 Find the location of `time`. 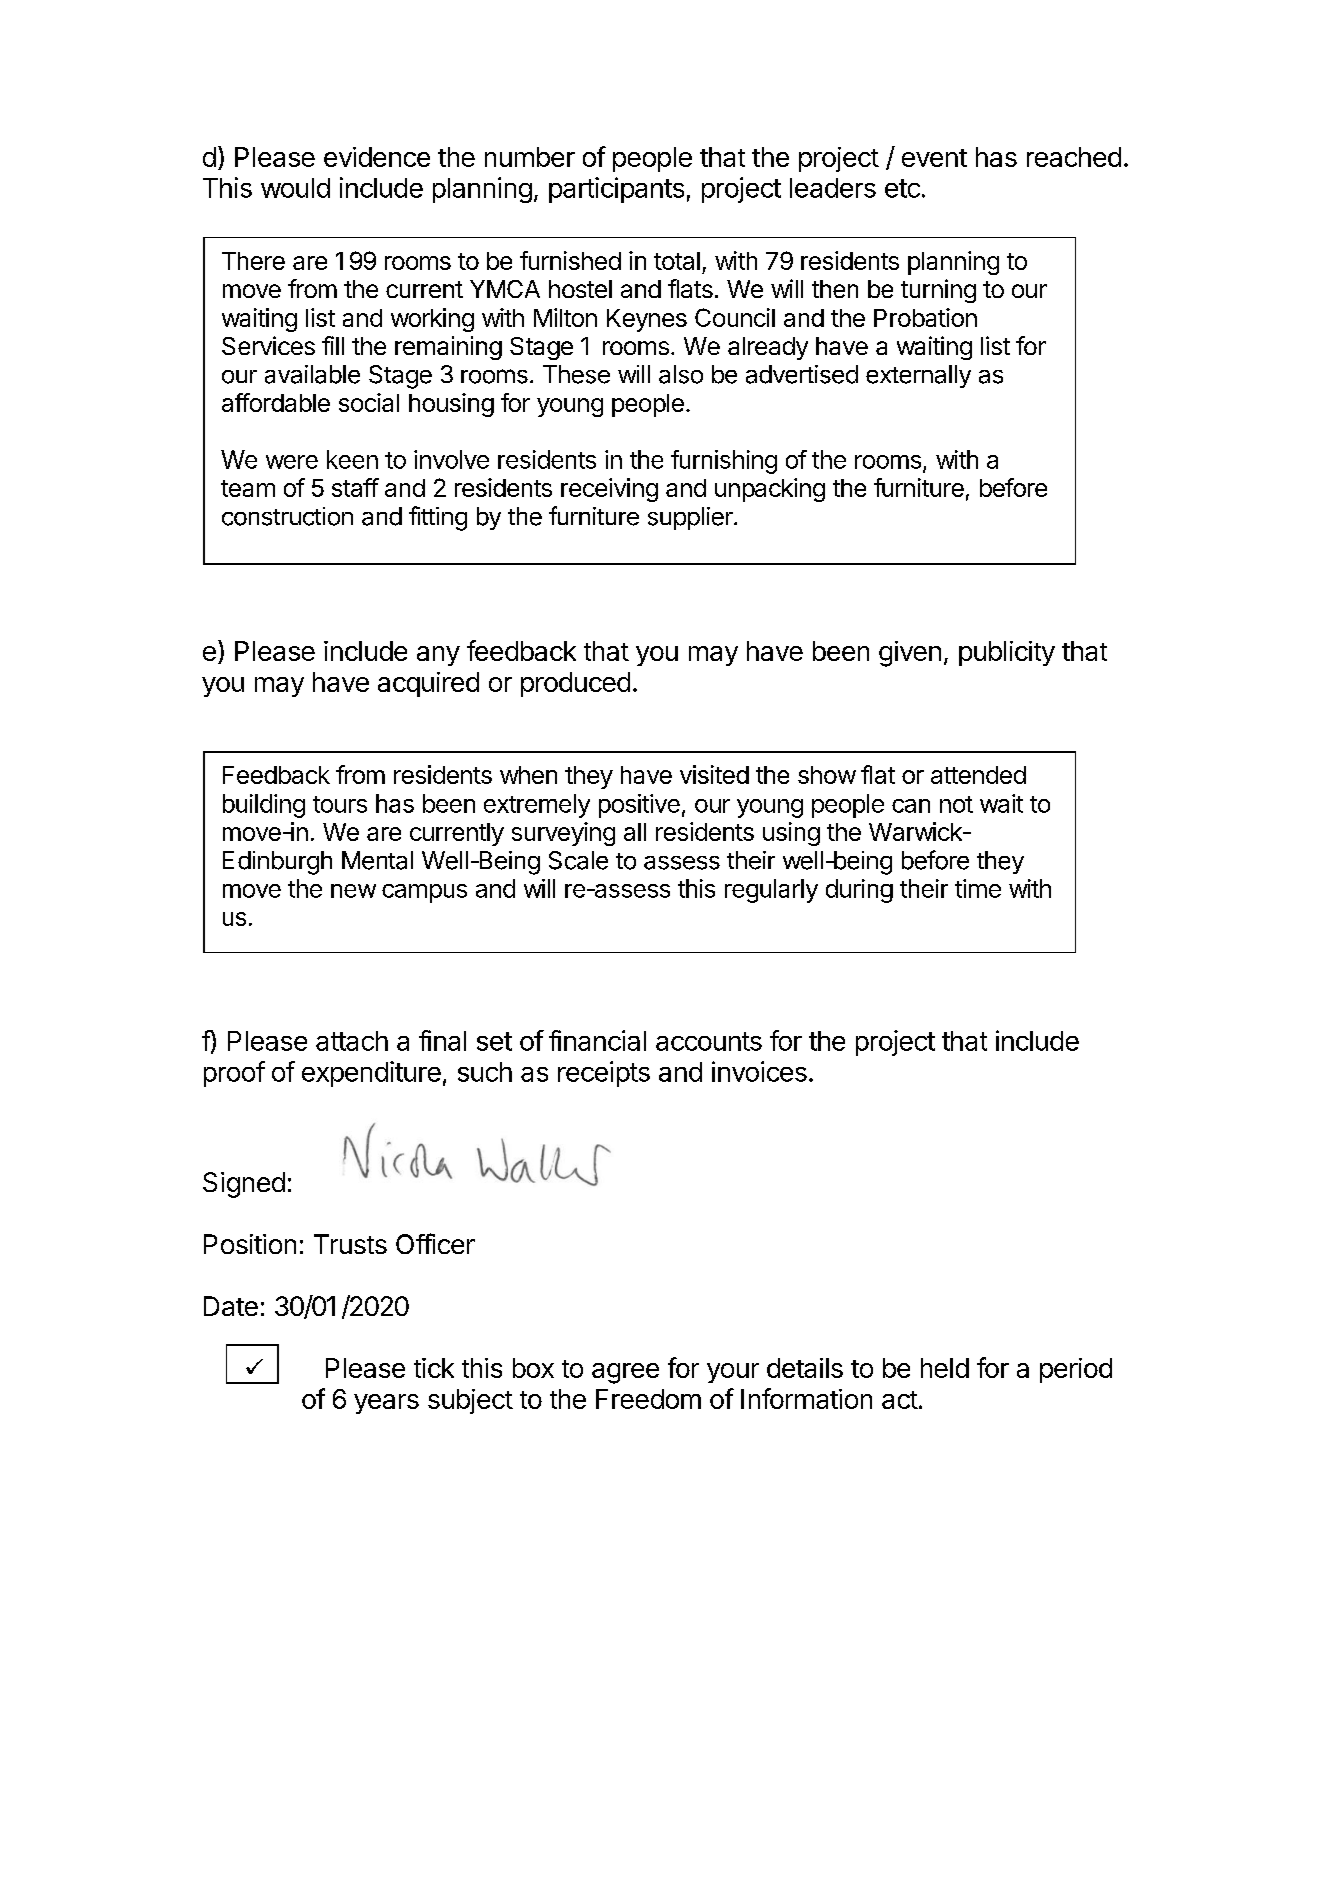

time is located at coordinates (978, 888).
